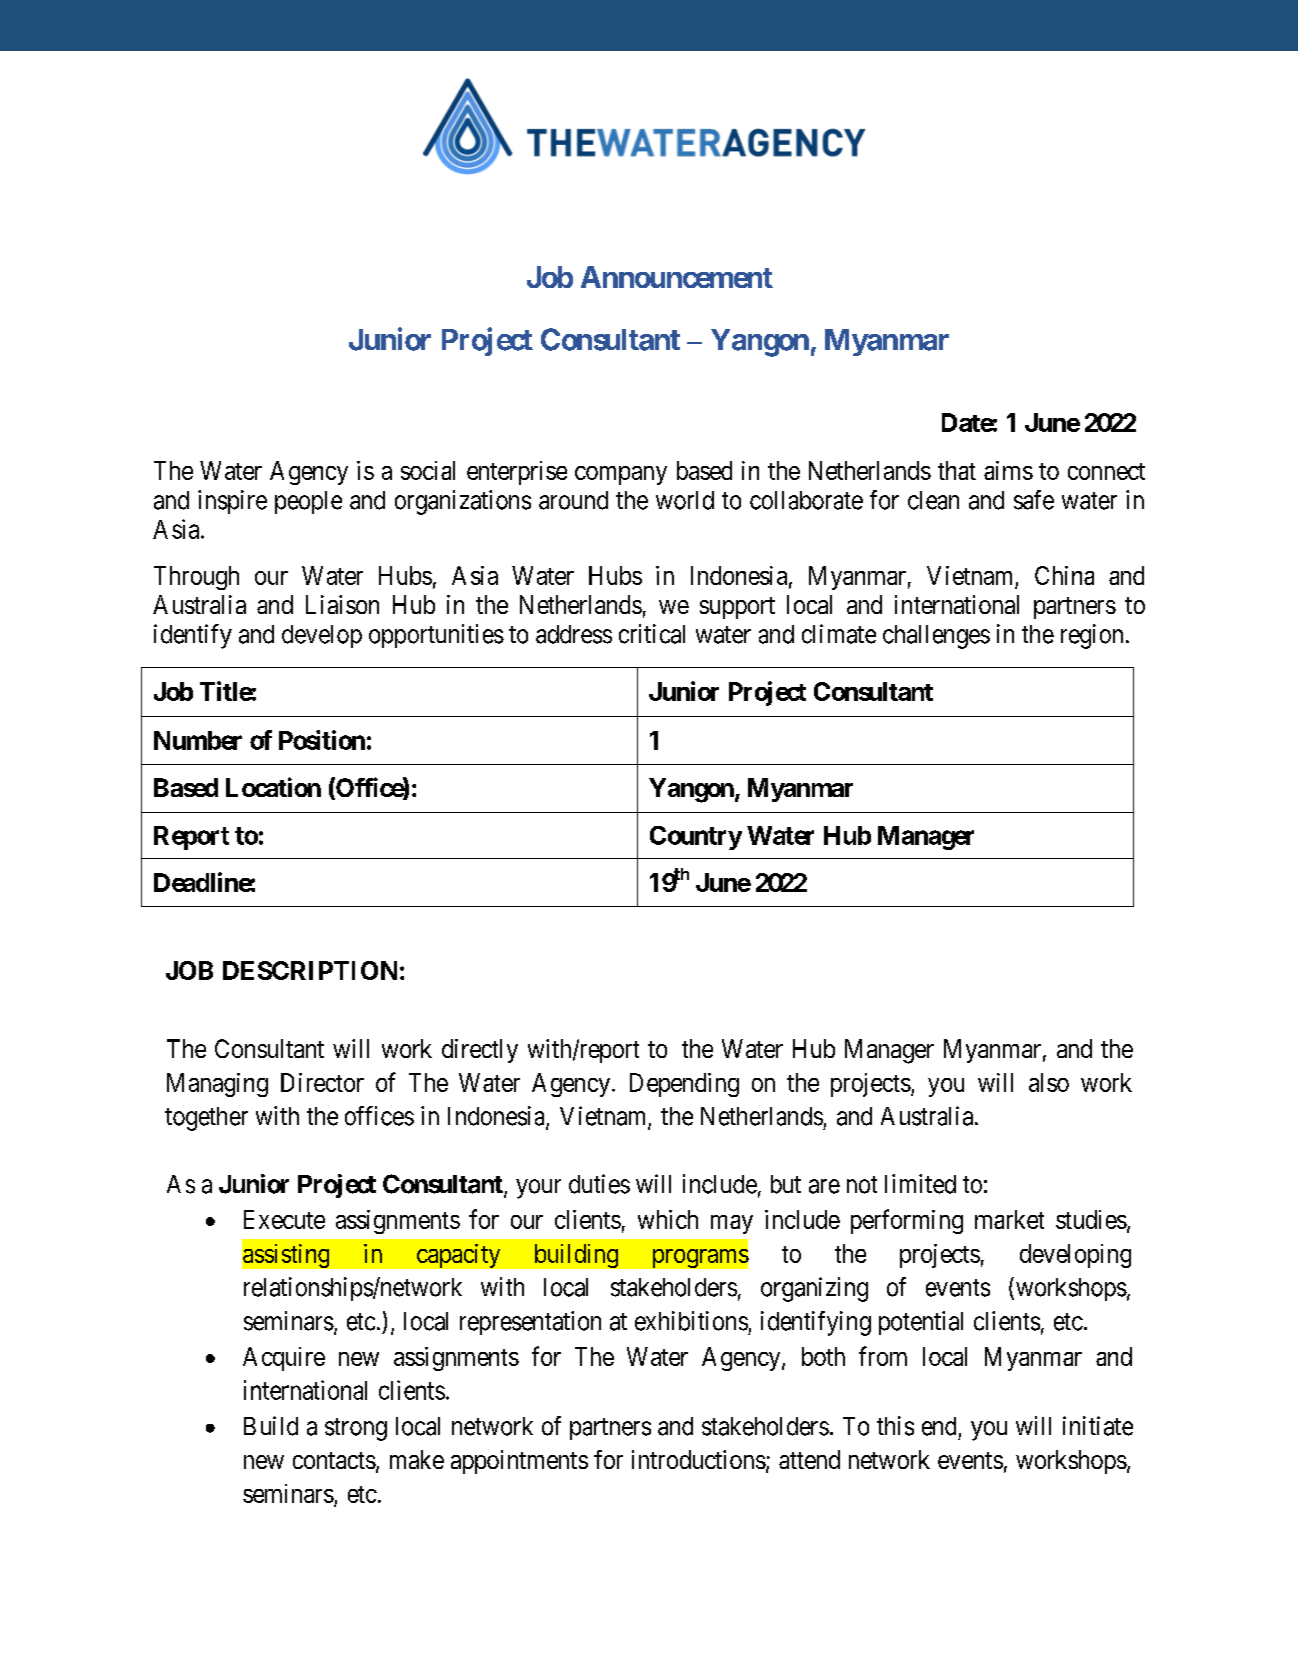 The height and width of the screenshot is (1680, 1298). What do you see at coordinates (699, 1459) in the screenshot?
I see `introductions` at bounding box center [699, 1459].
